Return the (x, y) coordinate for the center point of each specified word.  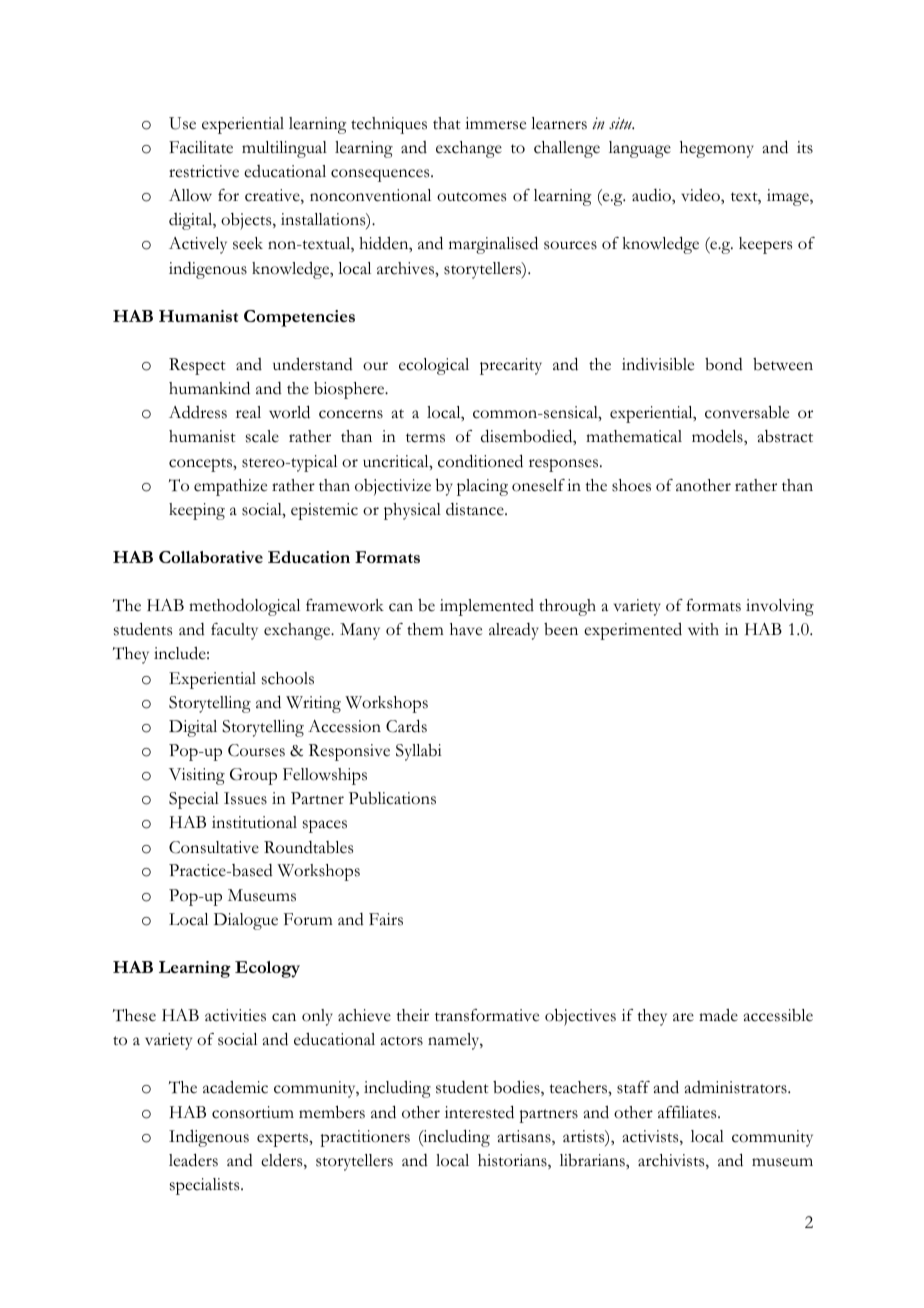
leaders (193, 1160)
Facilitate (201, 147)
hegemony (717, 149)
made (718, 1015)
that (447, 123)
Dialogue (246, 921)
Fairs (386, 919)
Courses (256, 750)
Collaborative (211, 557)
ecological (434, 366)
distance (476, 509)
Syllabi (418, 752)
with (703, 629)
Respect (197, 366)
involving (780, 607)
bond (724, 364)
